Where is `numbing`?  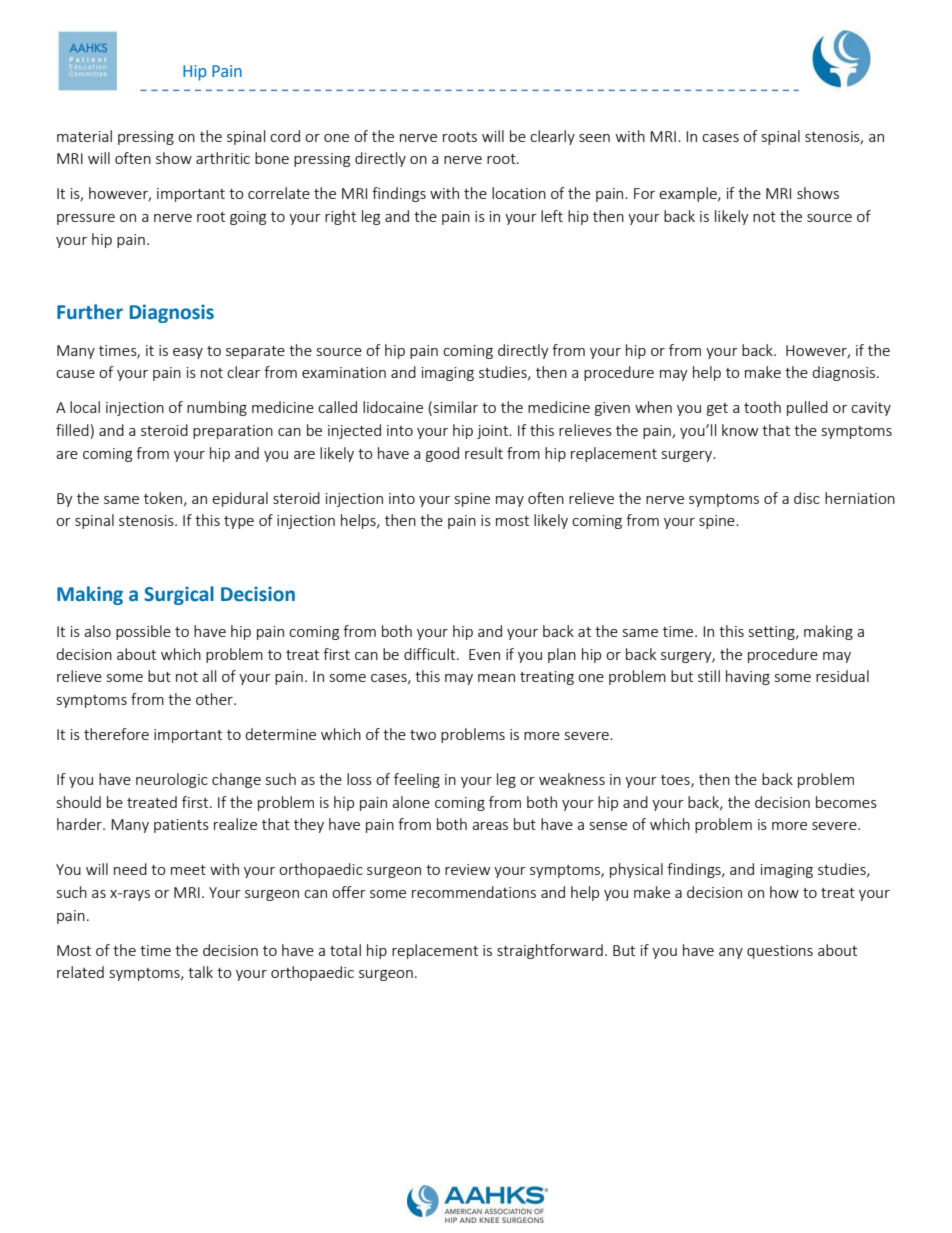 numbing is located at coordinates (217, 408).
